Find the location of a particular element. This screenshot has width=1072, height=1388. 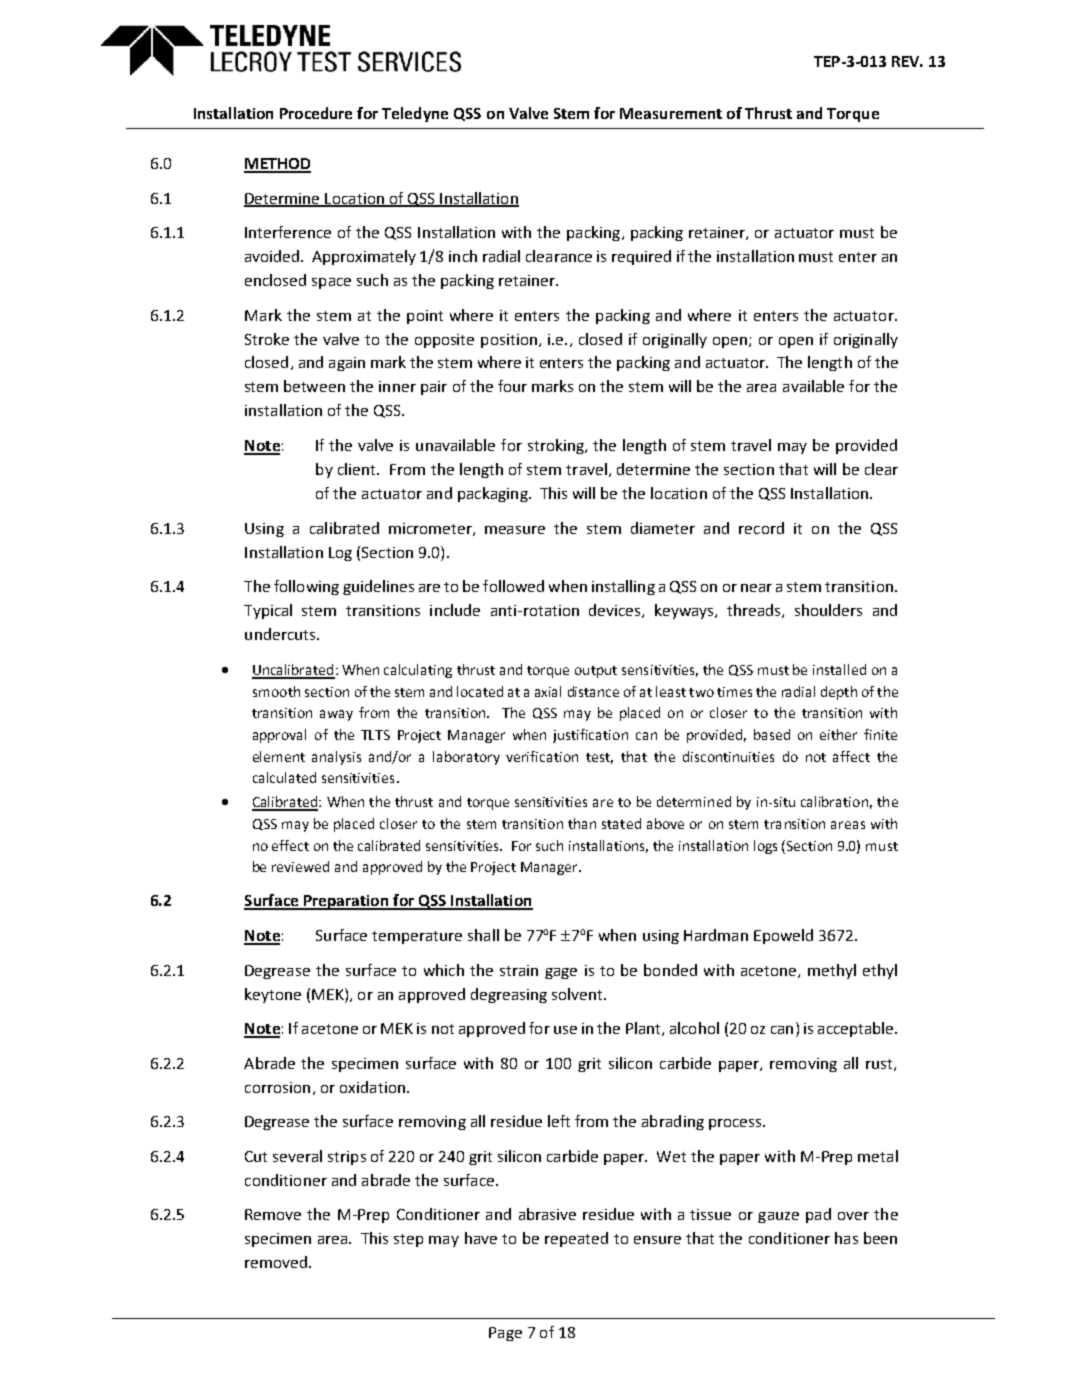

repeated is located at coordinates (576, 1239).
